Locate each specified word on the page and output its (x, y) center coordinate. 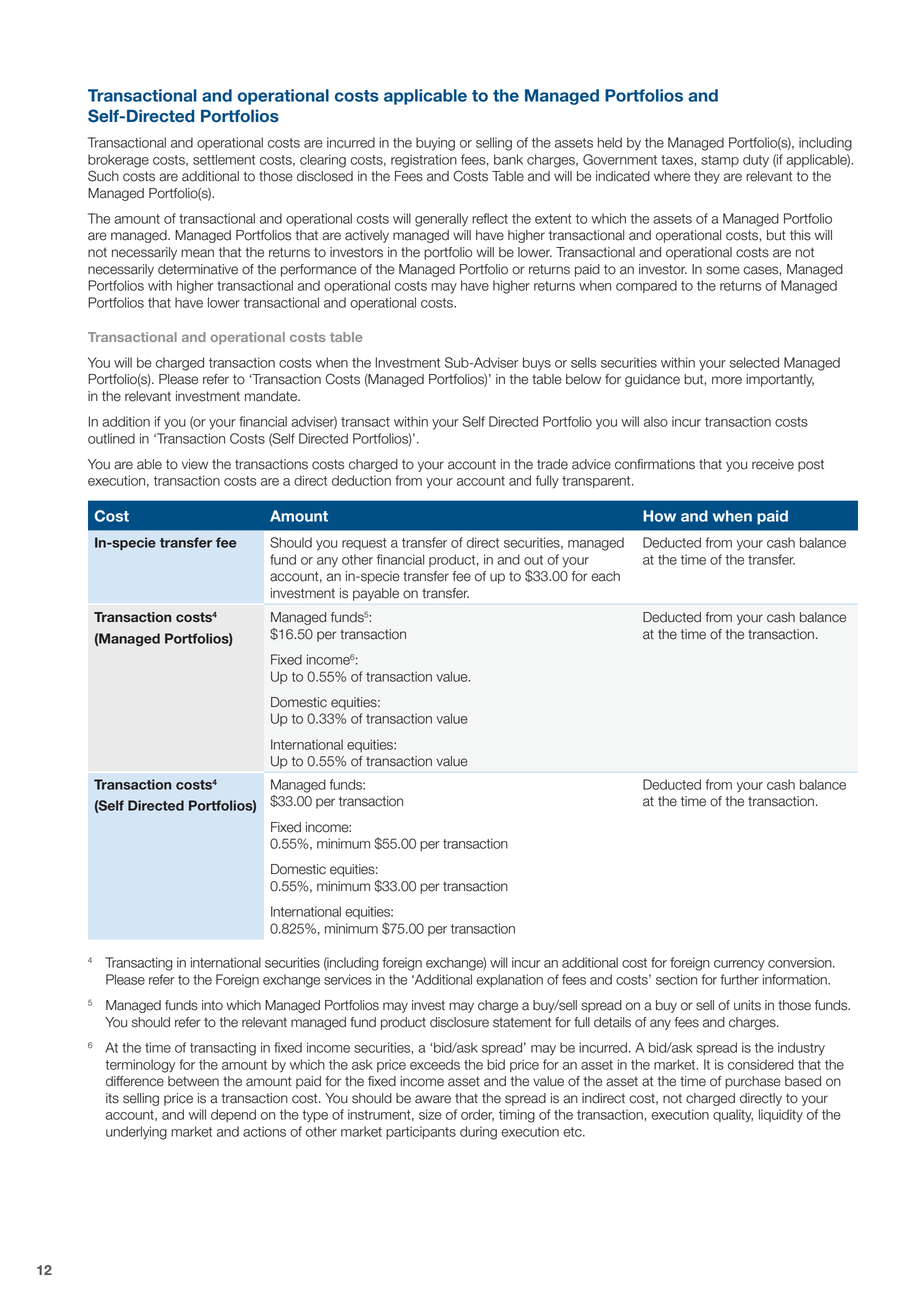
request (364, 544)
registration (424, 161)
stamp (720, 161)
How (659, 516)
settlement (224, 159)
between (193, 1081)
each (605, 576)
